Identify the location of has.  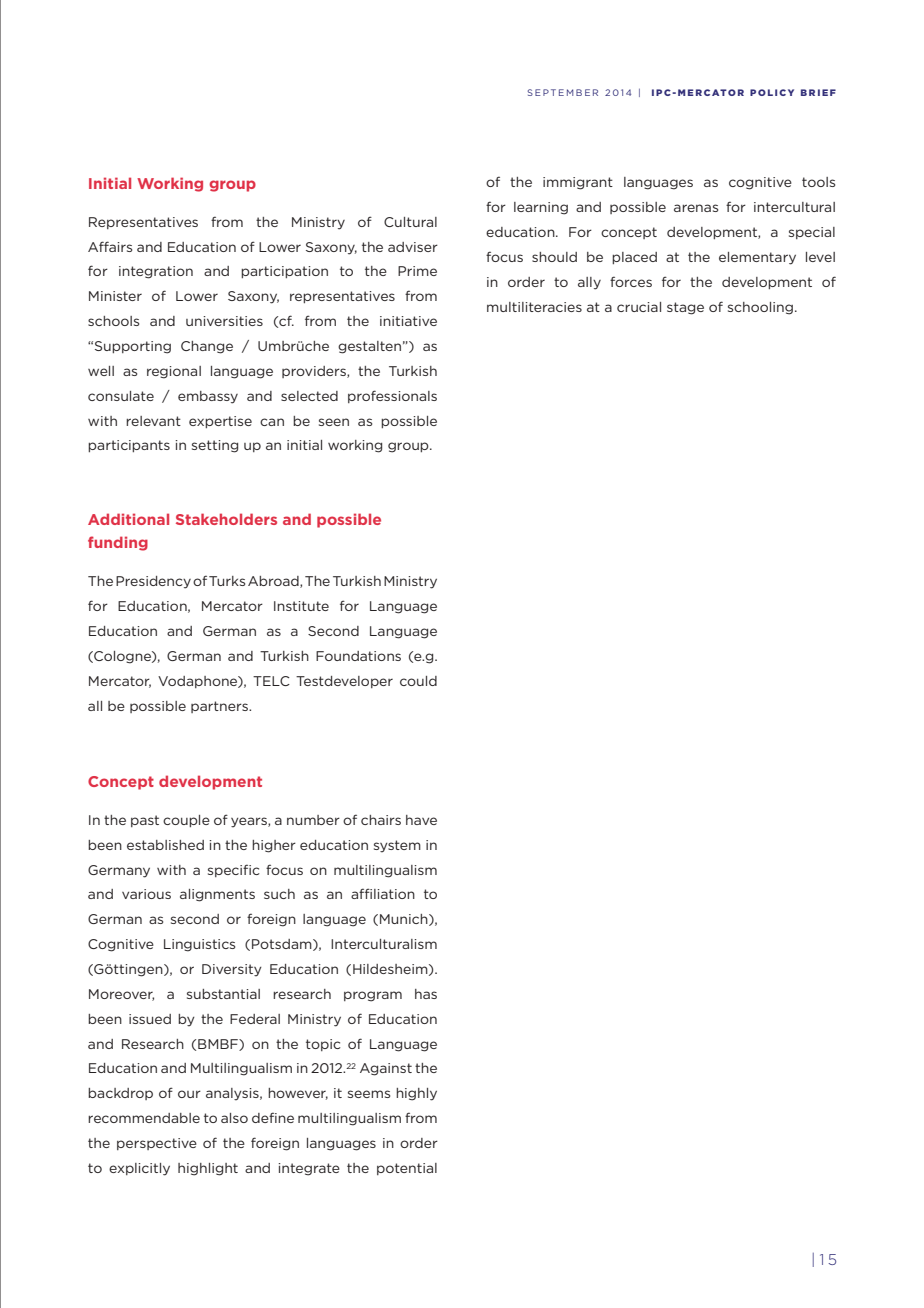
(426, 994).
